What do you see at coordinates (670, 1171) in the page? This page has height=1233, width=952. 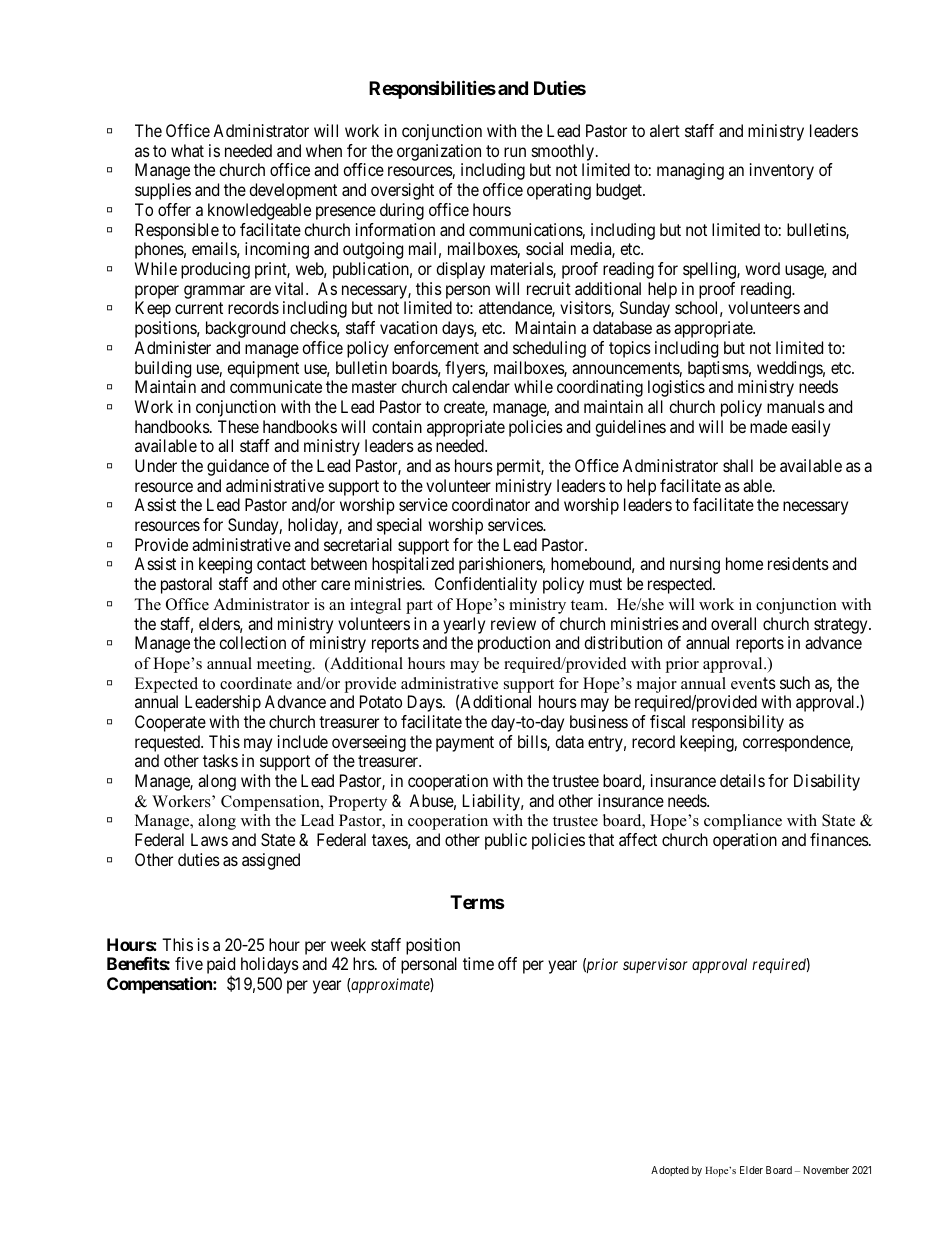 I see `Adopted` at bounding box center [670, 1171].
